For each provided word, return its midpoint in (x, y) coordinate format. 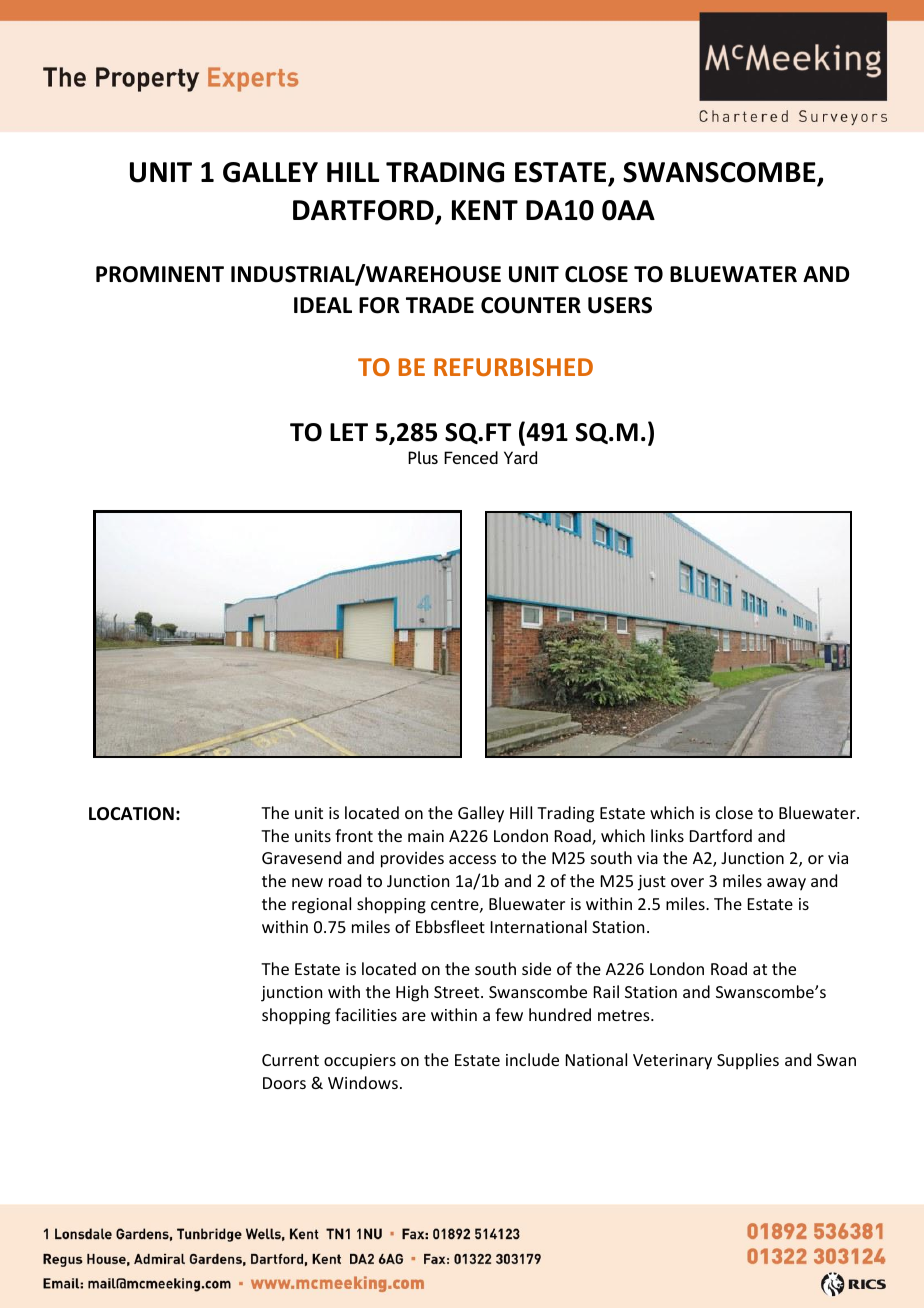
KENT (485, 210)
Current (290, 1060)
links (667, 835)
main (426, 836)
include (532, 1059)
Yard (520, 457)
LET (349, 432)
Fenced (471, 457)
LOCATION (131, 814)
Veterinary (672, 1062)
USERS (620, 305)
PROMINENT (160, 274)
